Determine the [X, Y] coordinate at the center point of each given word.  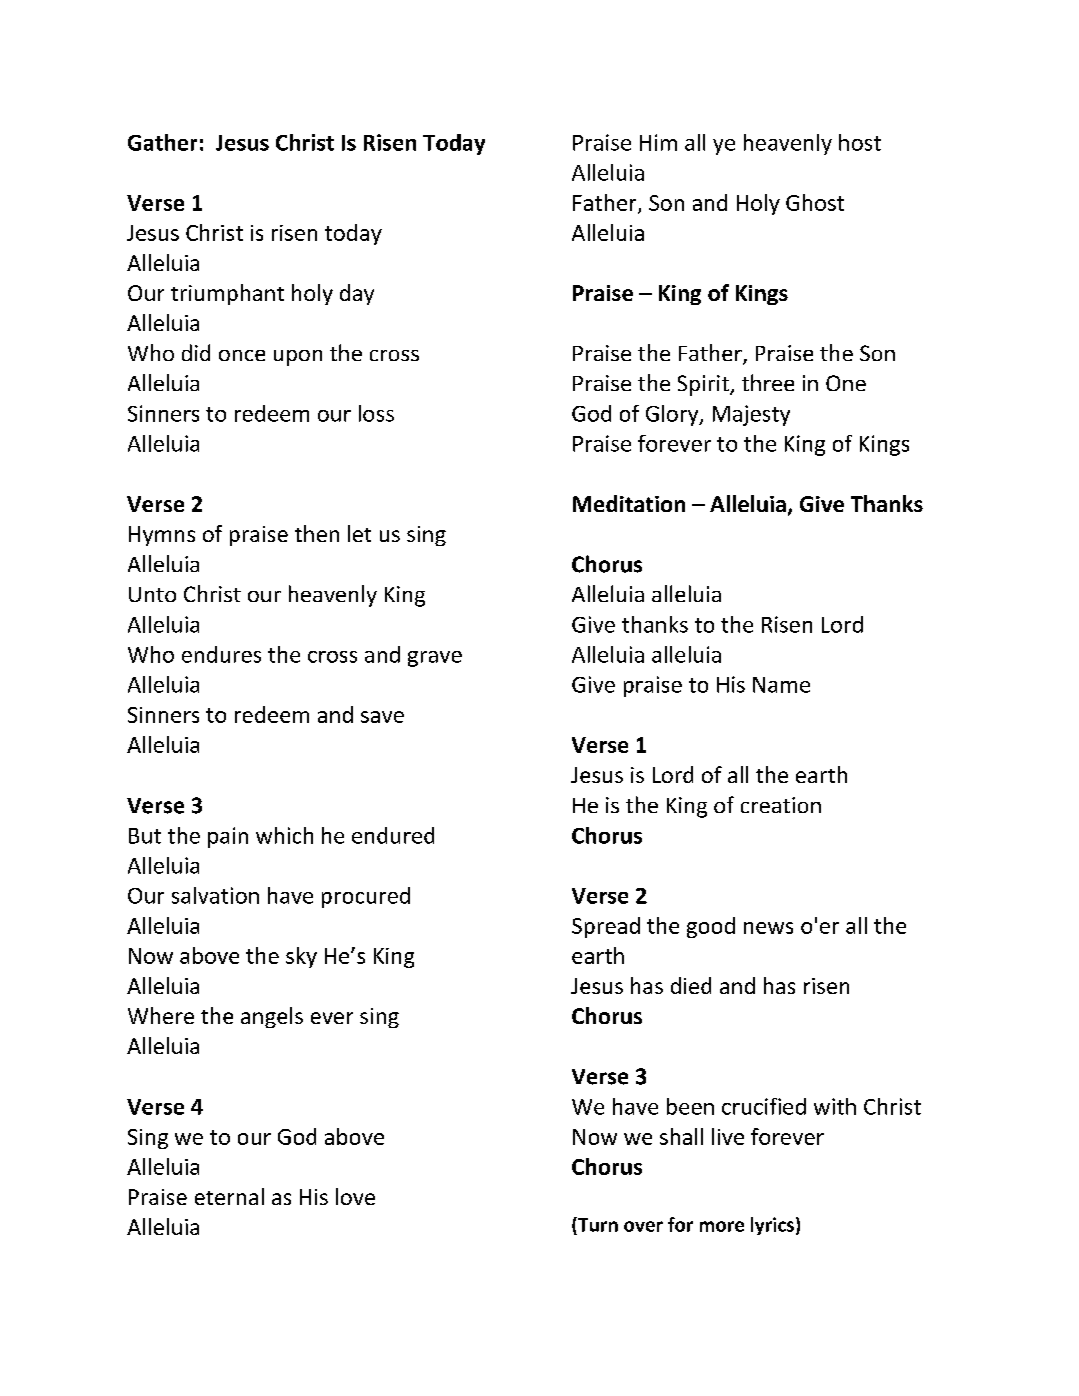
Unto [152, 594]
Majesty [751, 415]
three [768, 382]
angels [272, 1017]
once [242, 355]
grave [435, 659]
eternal [229, 1196]
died [691, 985]
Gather [162, 142]
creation [781, 805]
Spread [606, 927]
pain [228, 837]
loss [376, 413]
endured [393, 835]
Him [658, 142]
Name [781, 685]
